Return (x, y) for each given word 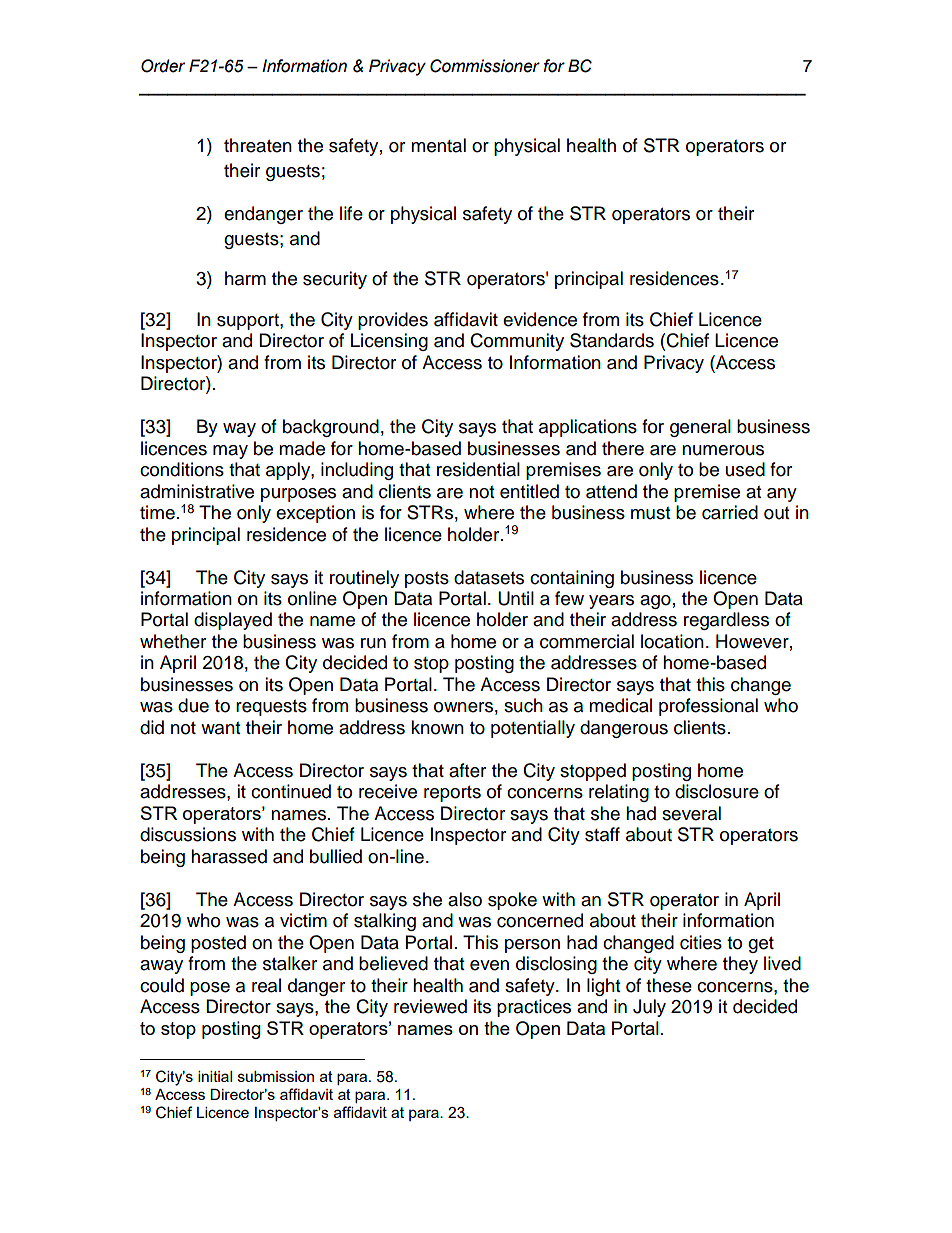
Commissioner (485, 66)
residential (478, 469)
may (230, 452)
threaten (258, 145)
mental (438, 145)
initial (215, 1076)
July (649, 1008)
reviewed (430, 1006)
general (700, 428)
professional (708, 707)
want (220, 728)
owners (463, 707)
